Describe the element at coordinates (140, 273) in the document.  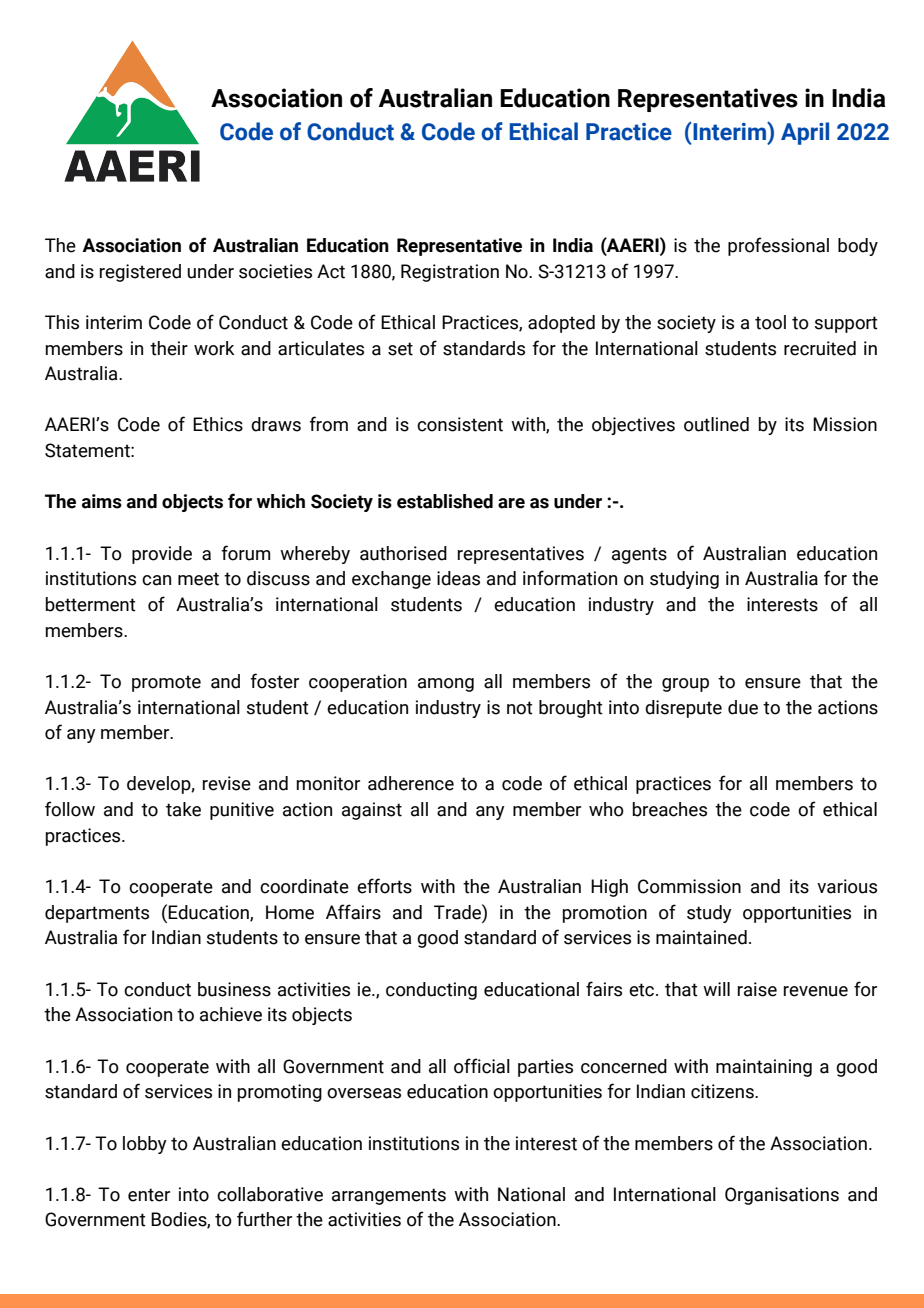
I see `registered` at that location.
